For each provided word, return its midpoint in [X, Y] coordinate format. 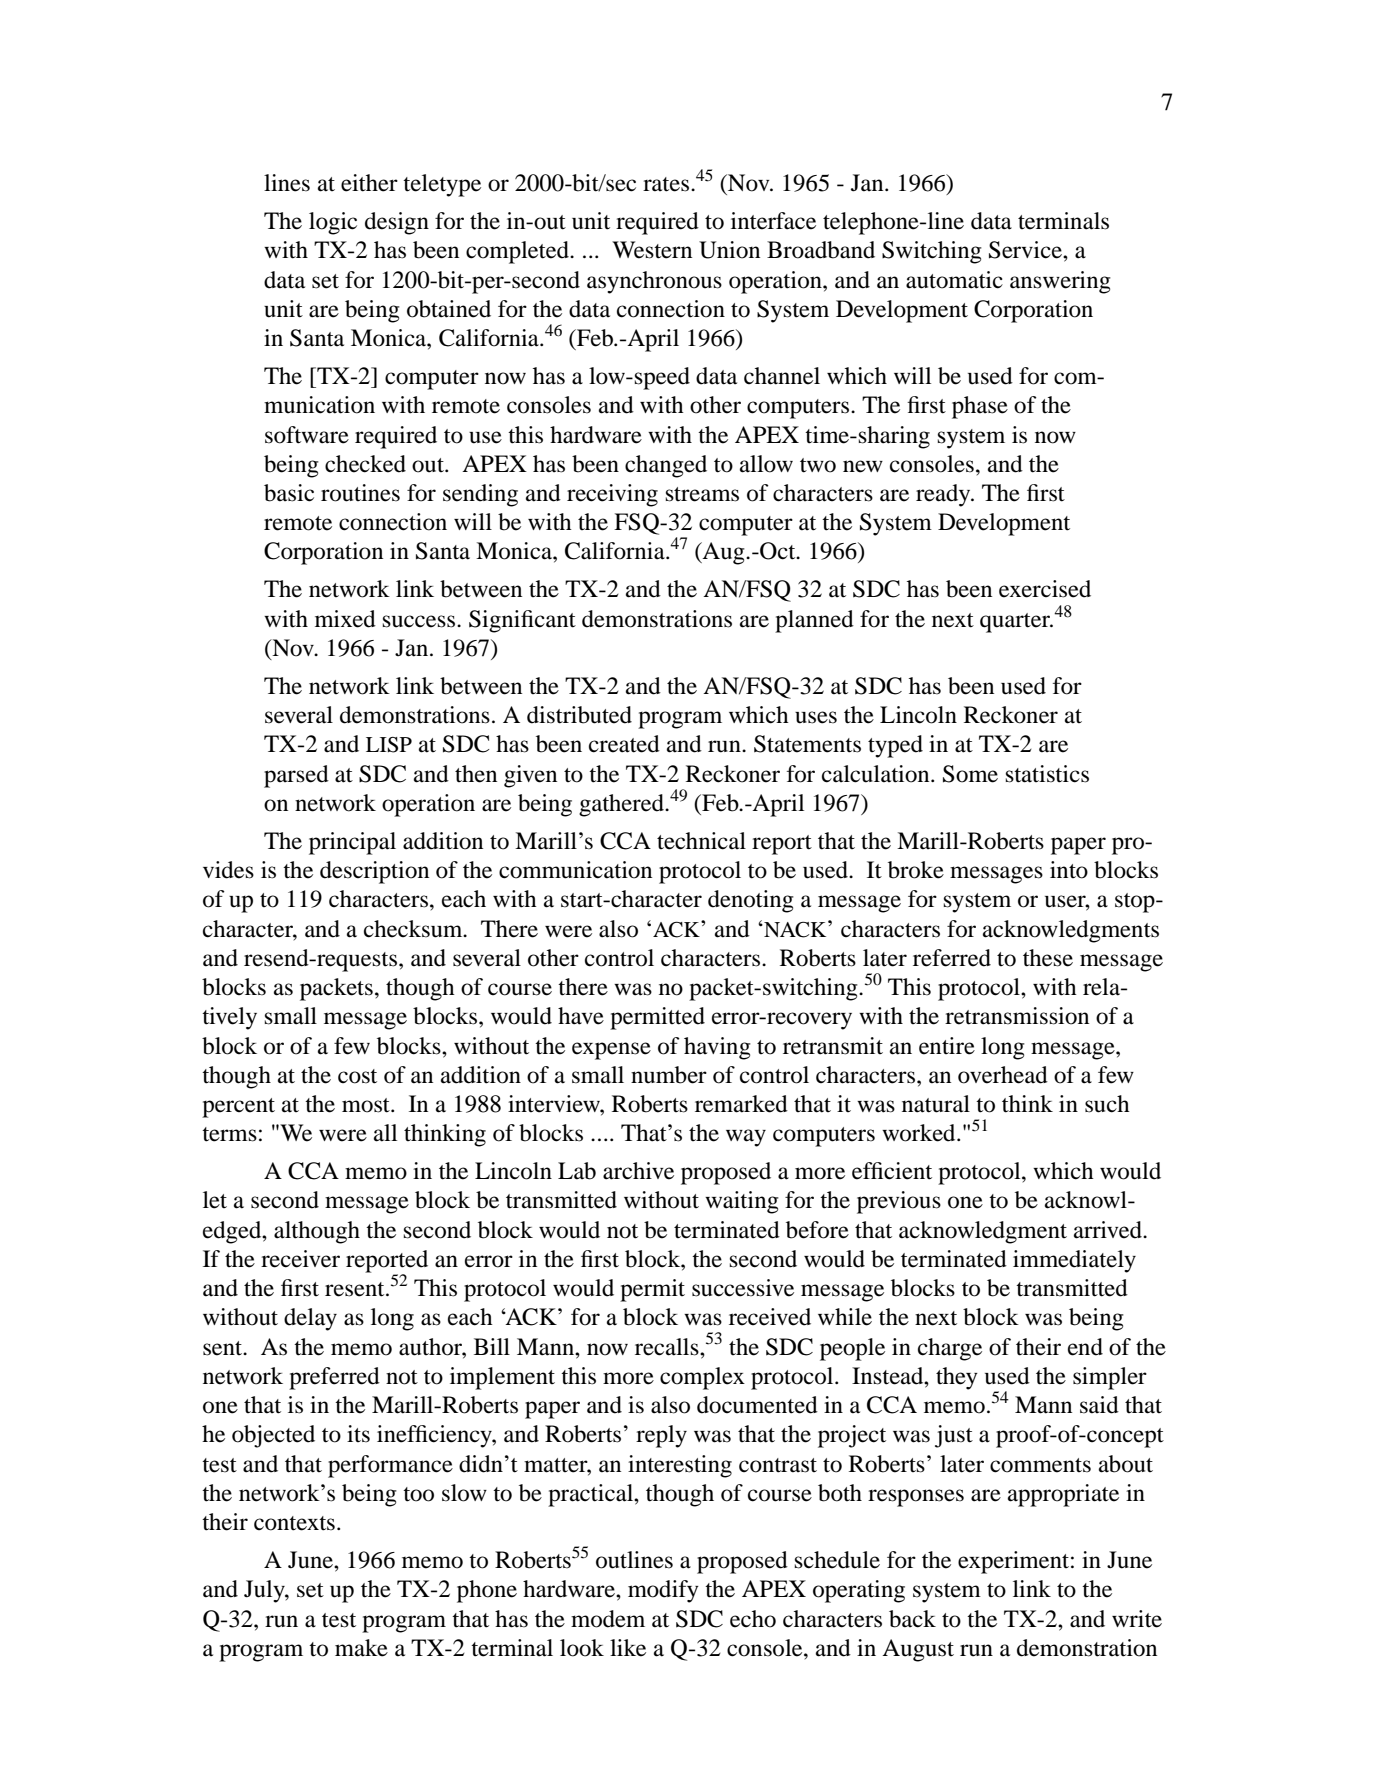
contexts [294, 1523]
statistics [1047, 774]
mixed [345, 619]
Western [652, 250]
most [367, 1105]
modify [663, 1591]
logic [333, 223]
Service [1026, 250]
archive [638, 1171]
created [624, 744]
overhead [1003, 1075]
